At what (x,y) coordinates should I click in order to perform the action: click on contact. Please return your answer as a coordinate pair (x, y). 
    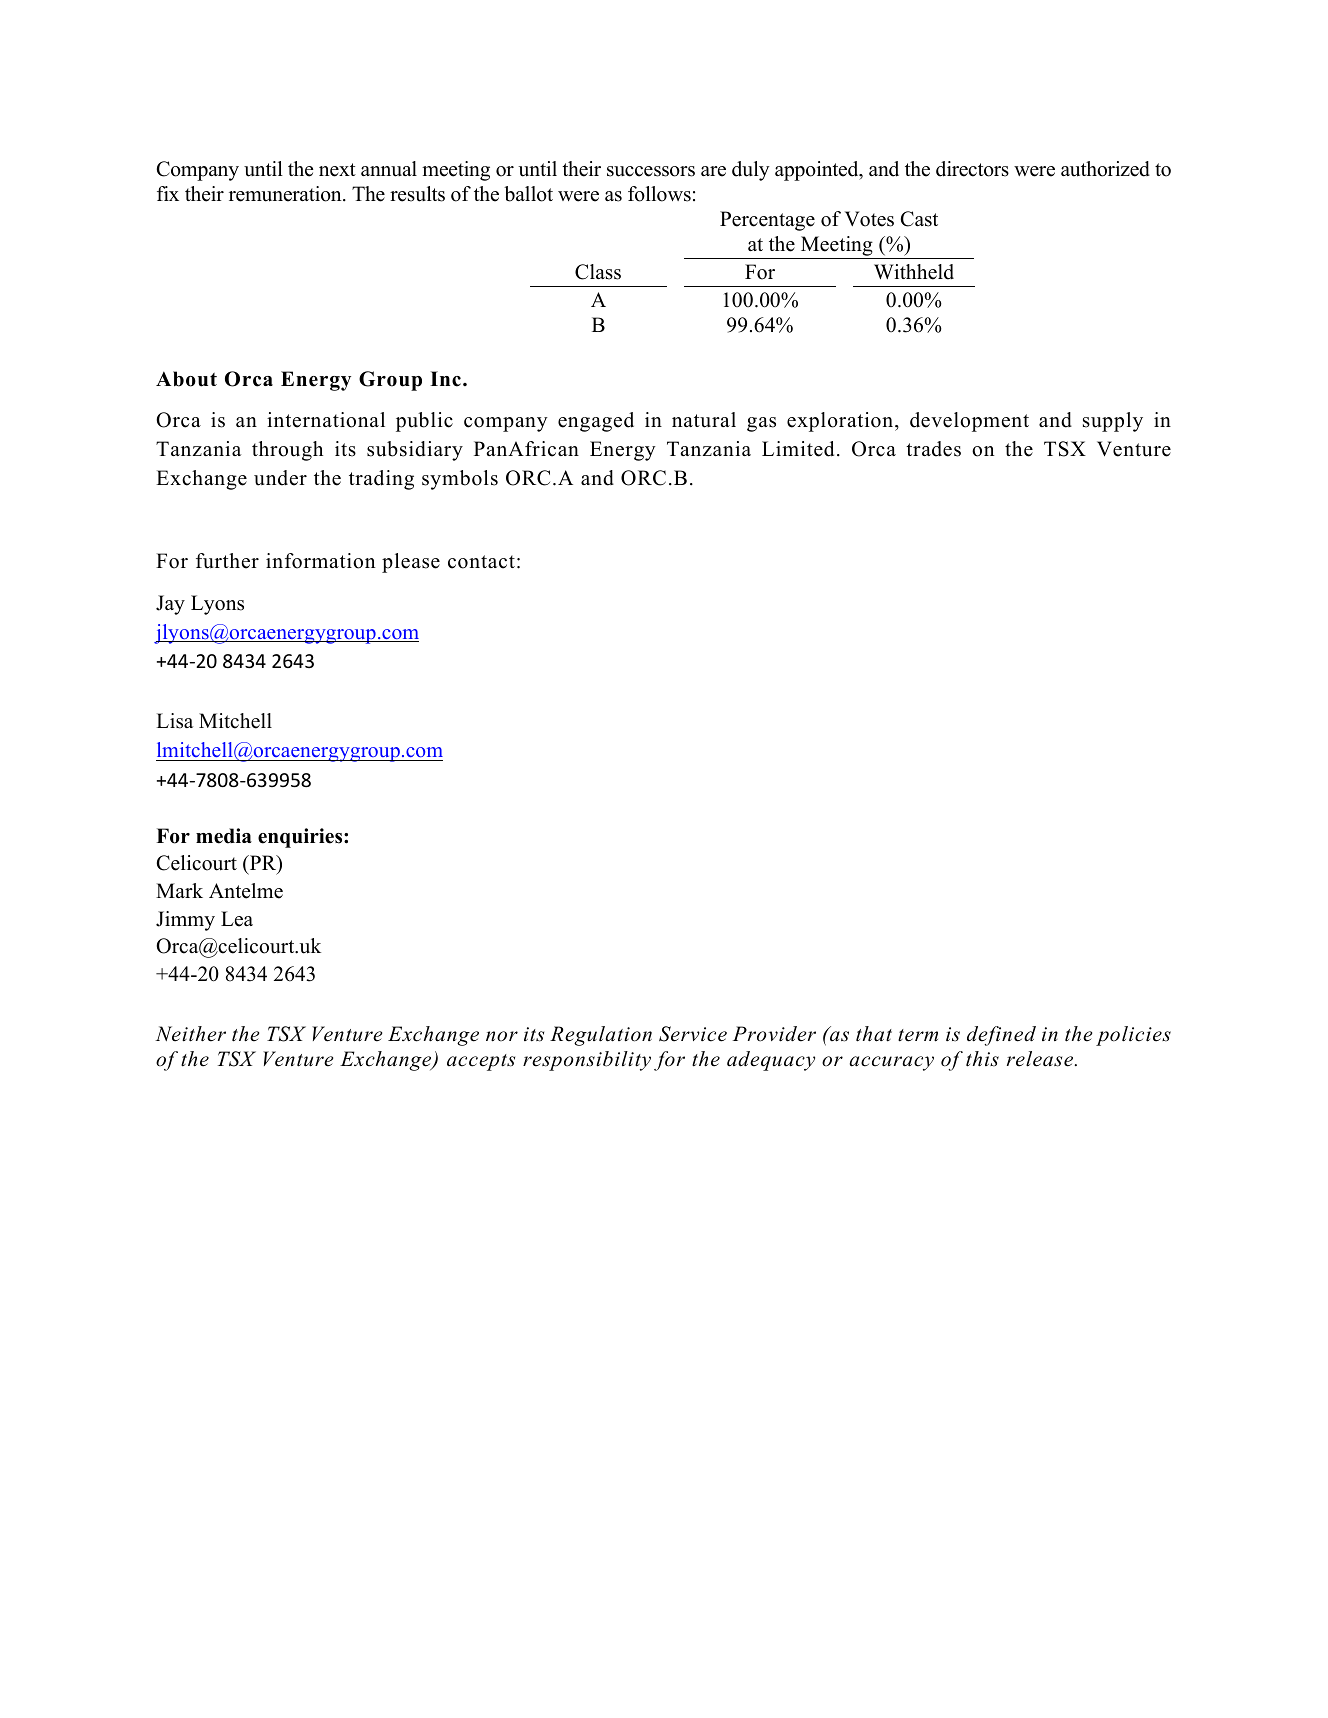
    Looking at the image, I should click on (481, 562).
